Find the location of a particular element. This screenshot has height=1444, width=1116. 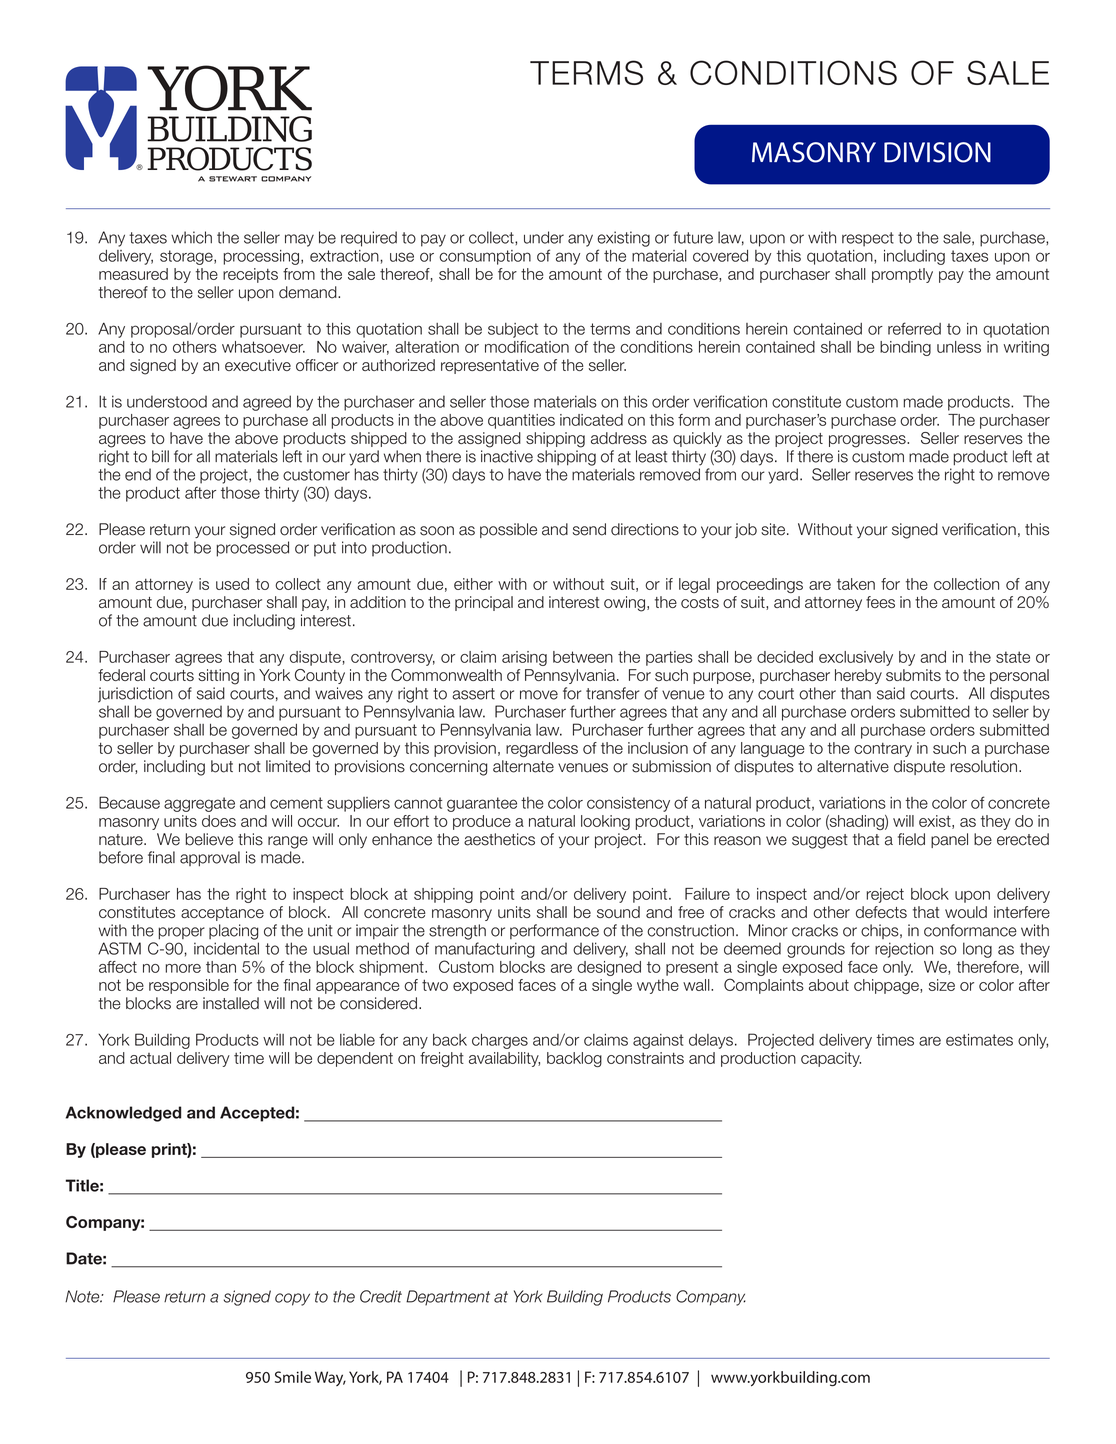

DIVISION is located at coordinates (937, 152).
